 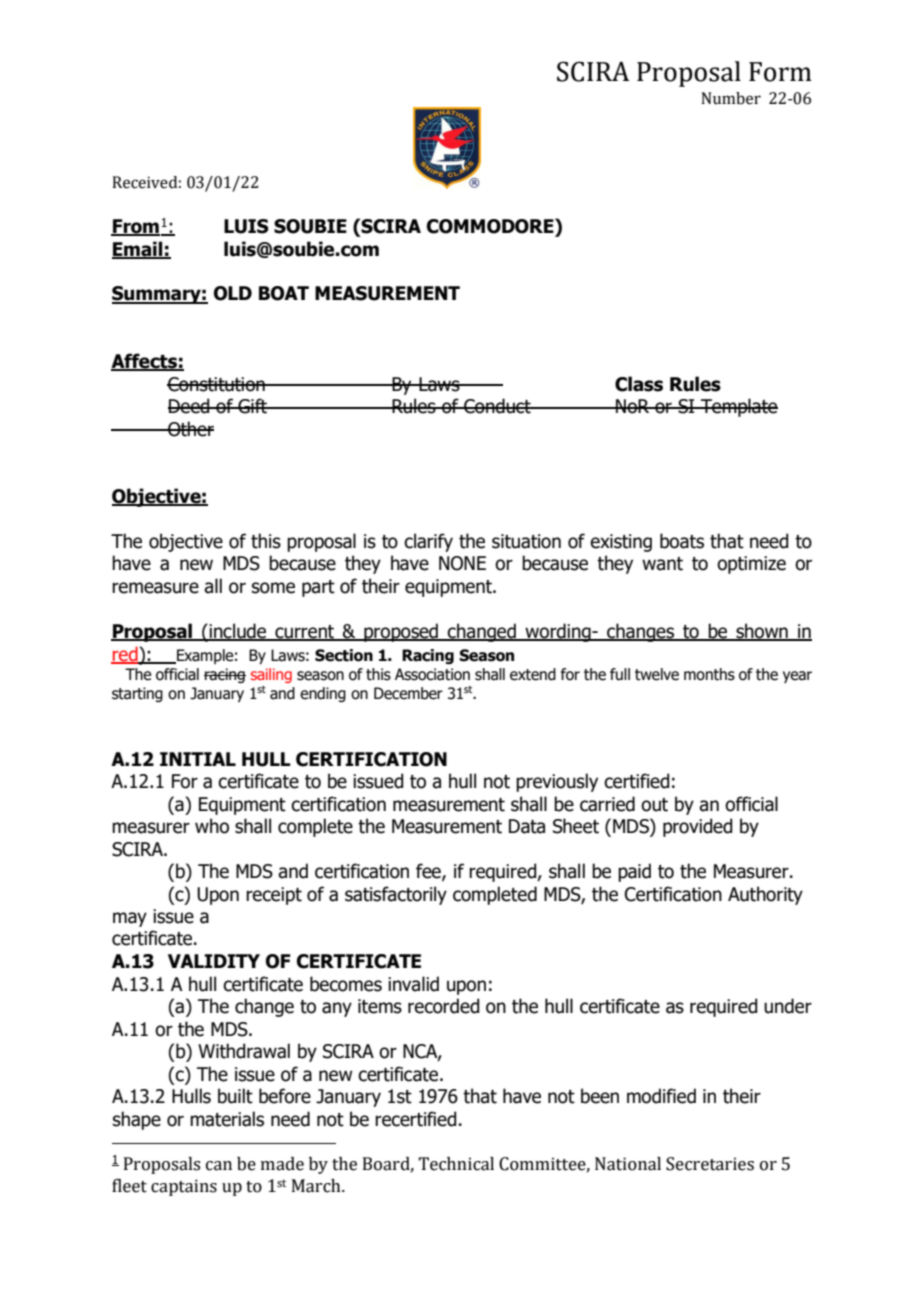 What do you see at coordinates (639, 384) in the screenshot?
I see `Class` at bounding box center [639, 384].
